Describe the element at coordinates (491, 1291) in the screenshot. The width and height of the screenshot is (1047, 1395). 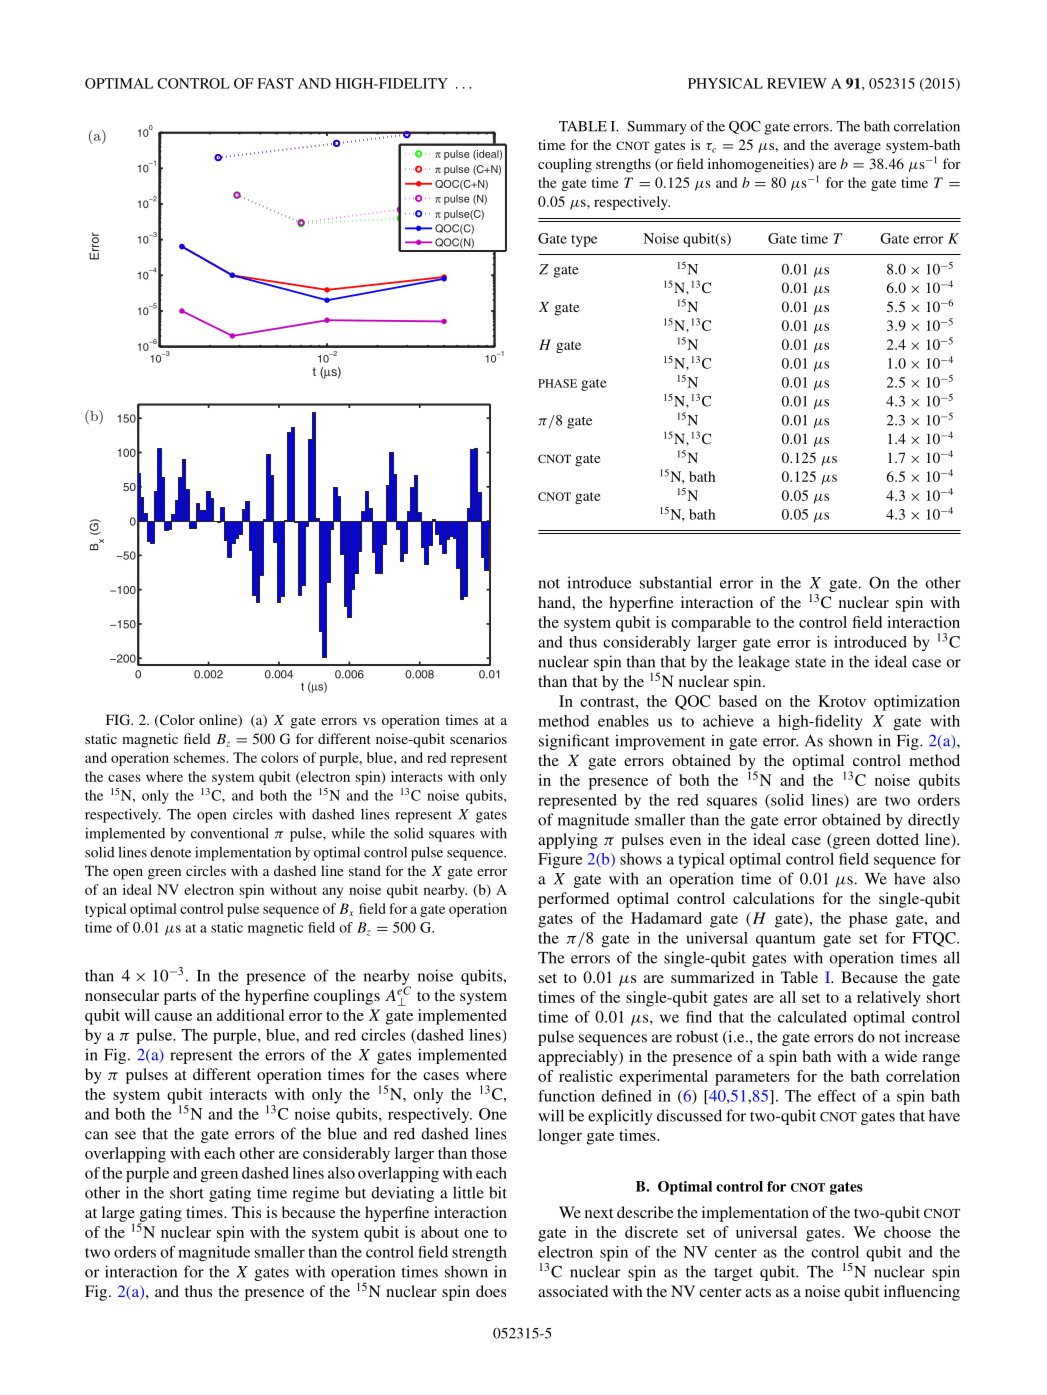
I see `does` at that location.
